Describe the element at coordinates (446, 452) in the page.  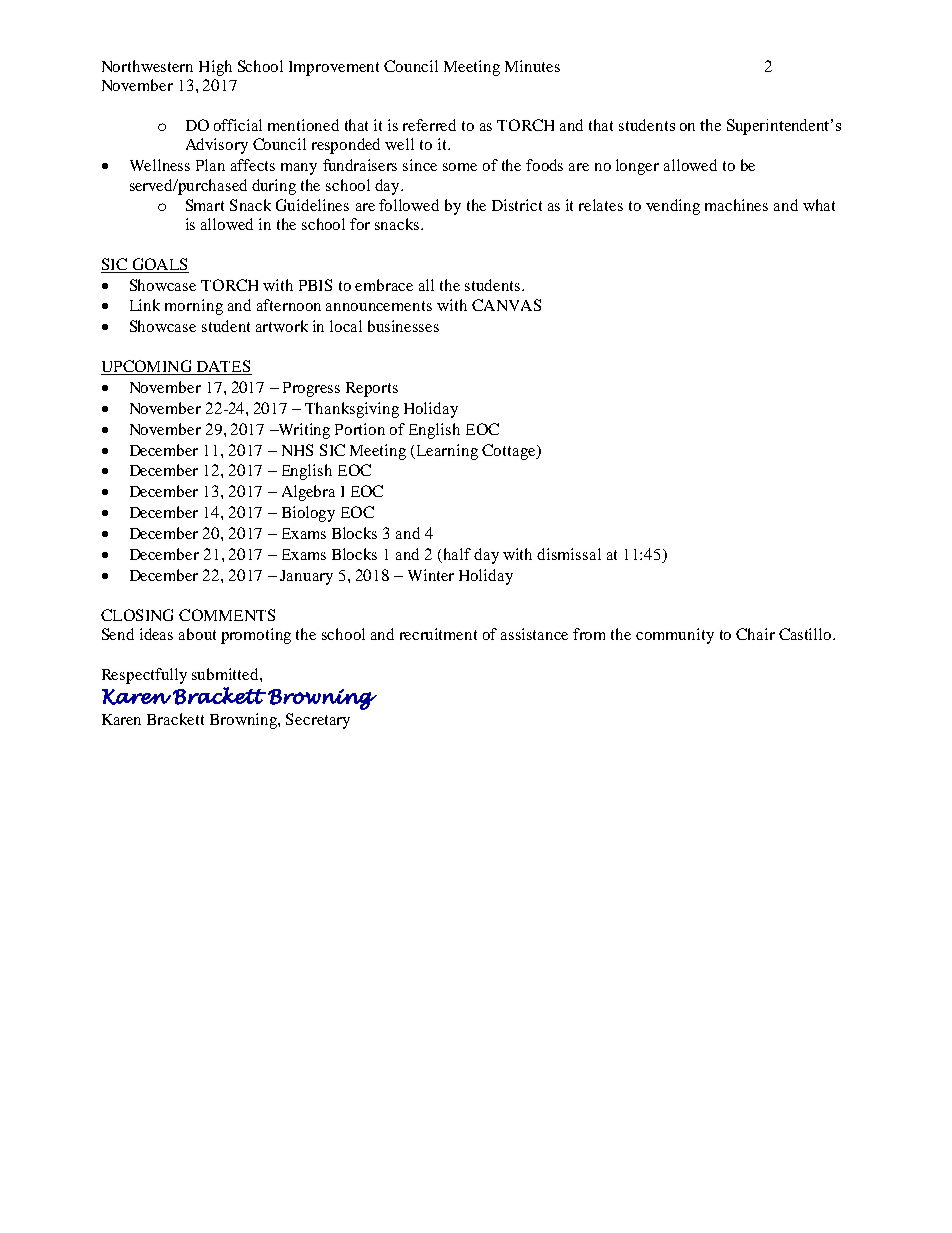
I see `Learning` at that location.
